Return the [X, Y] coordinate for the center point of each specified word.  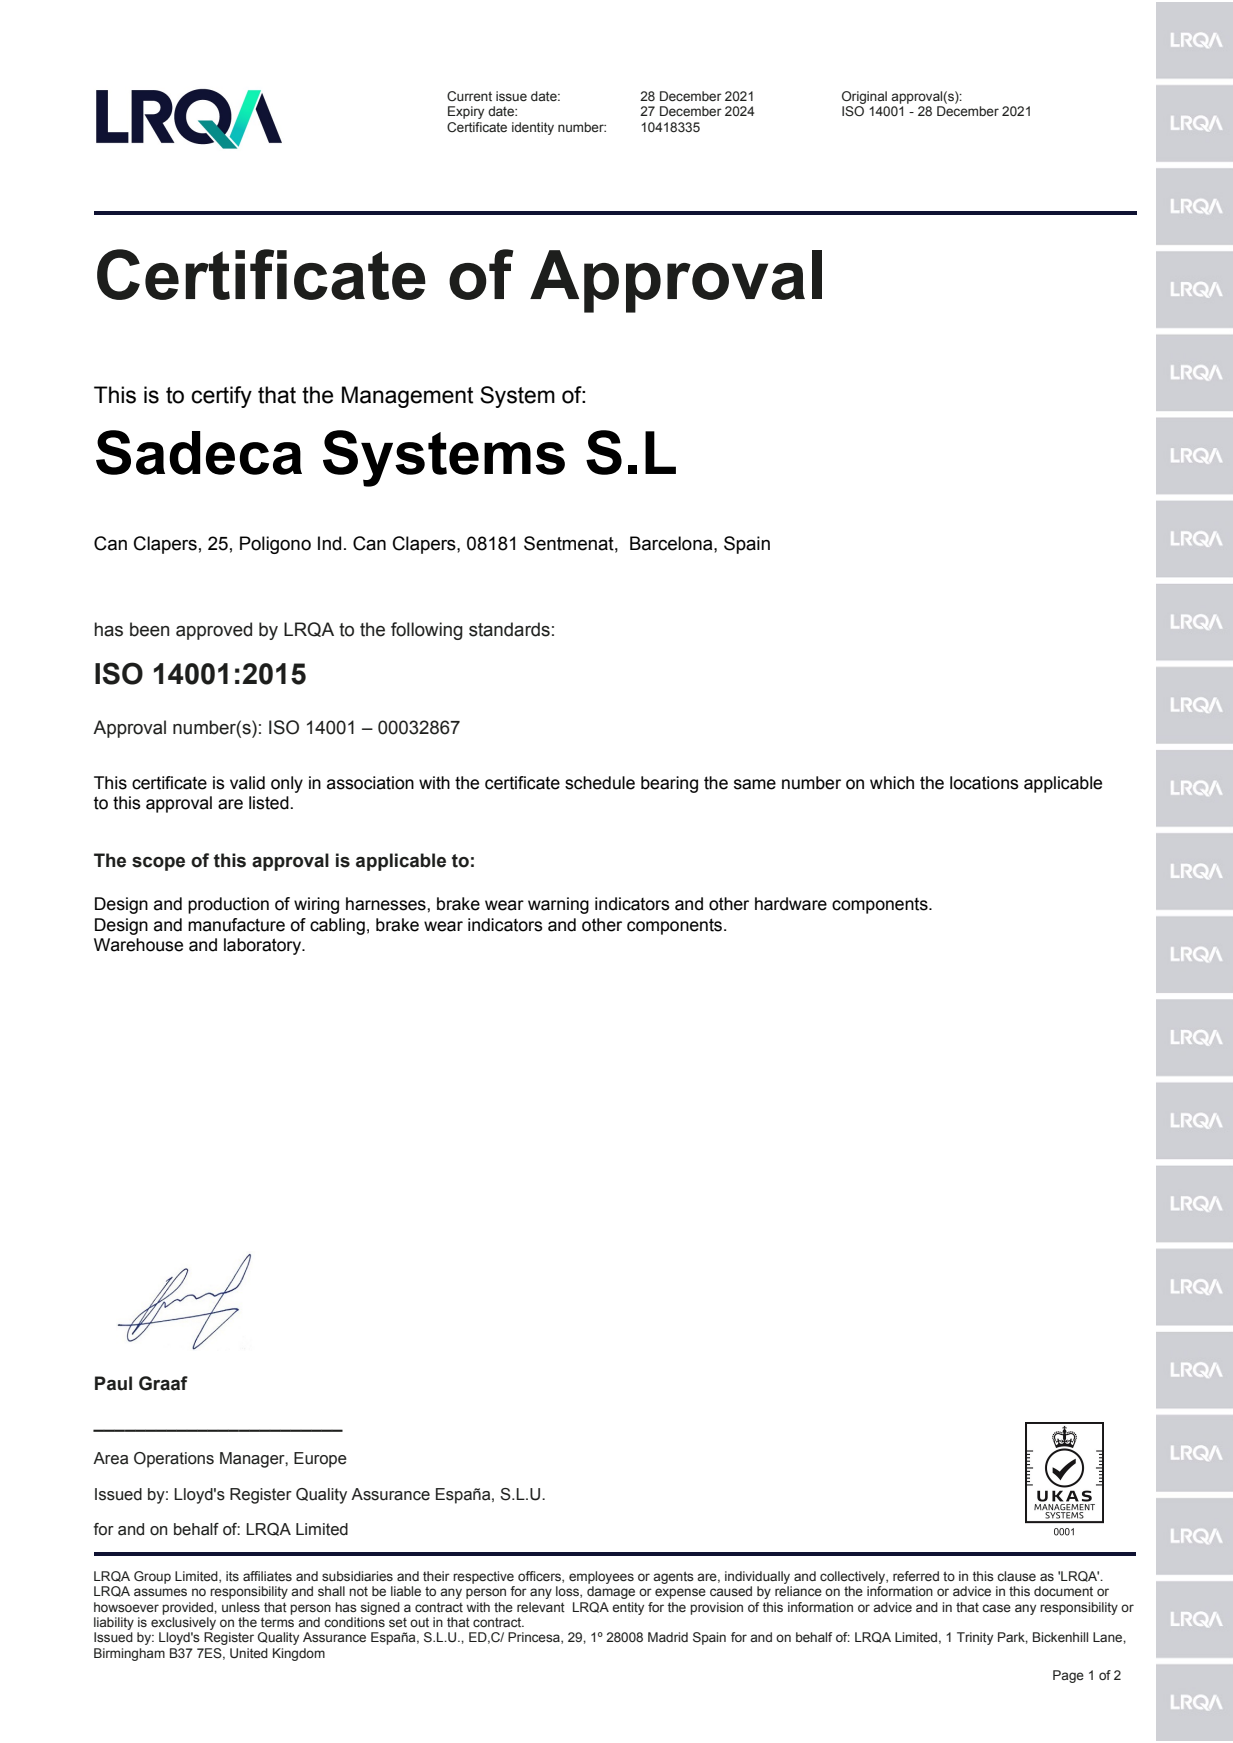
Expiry [466, 112]
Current [469, 96]
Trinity [975, 1638]
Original [864, 97]
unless [241, 1607]
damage [611, 1592]
